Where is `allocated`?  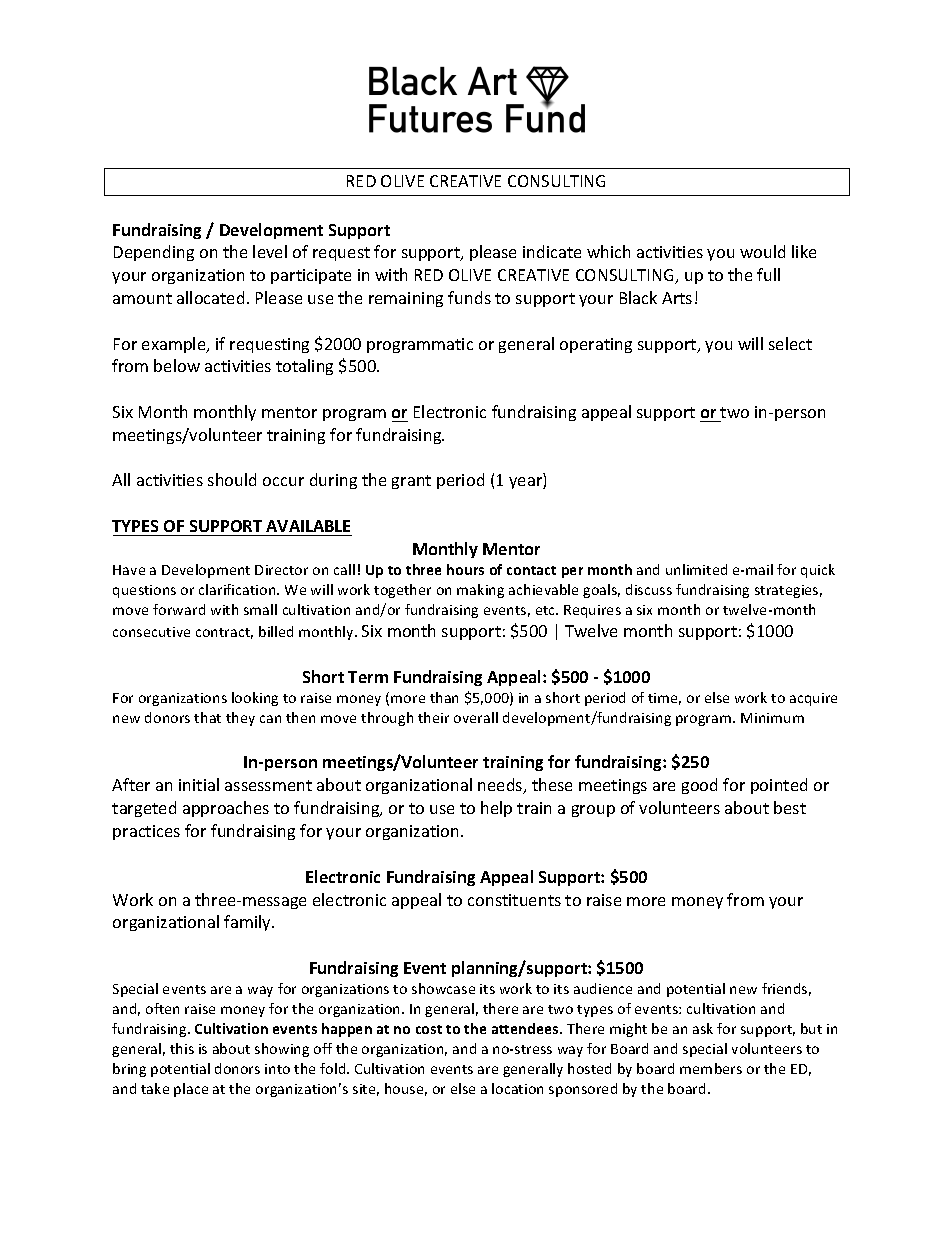 allocated is located at coordinates (210, 297).
